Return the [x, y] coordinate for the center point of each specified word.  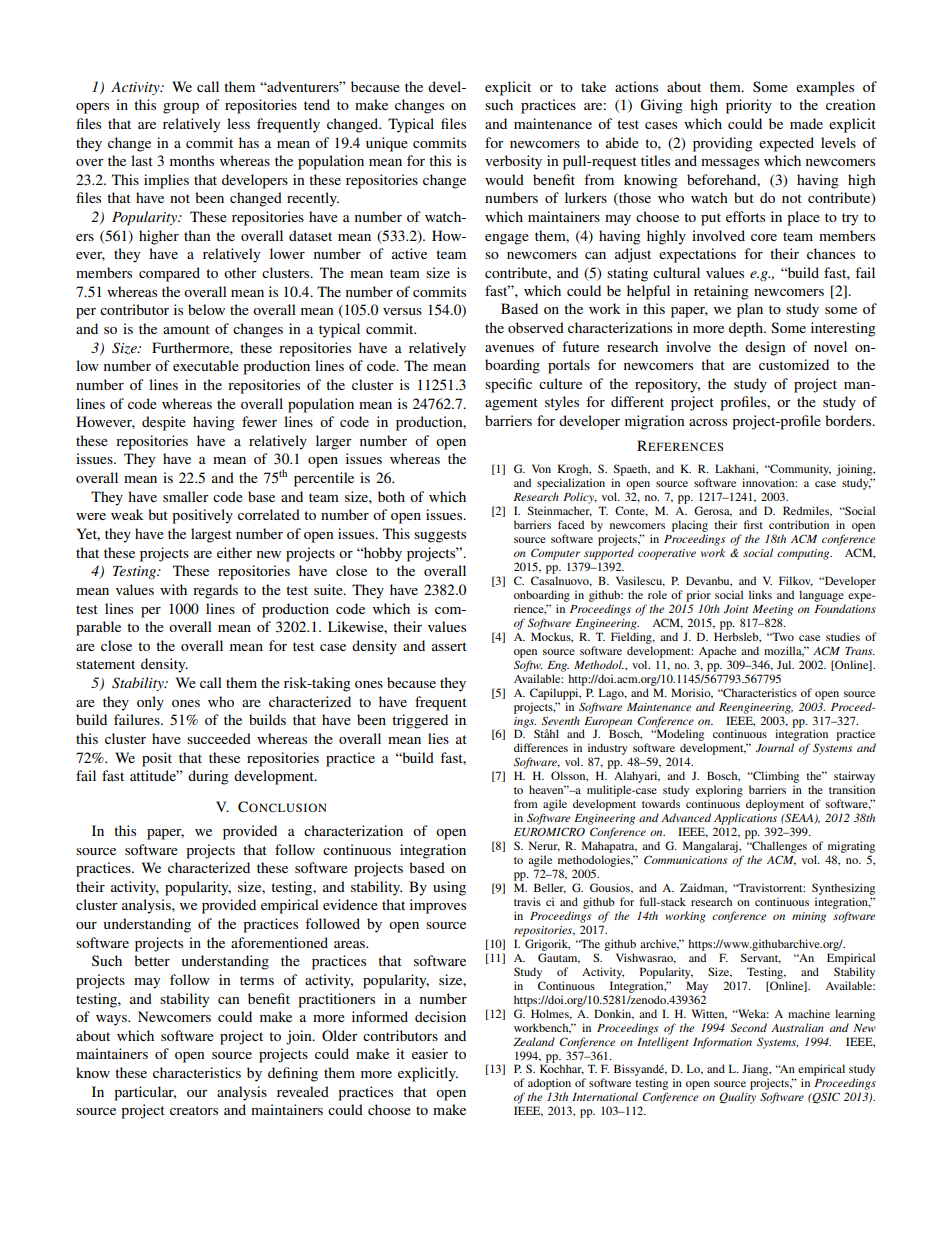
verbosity [513, 162]
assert [449, 646]
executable [206, 365]
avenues [509, 348]
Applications [745, 819]
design [765, 348]
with [173, 589]
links [760, 594]
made [806, 123]
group [181, 108]
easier [430, 1053]
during [208, 777]
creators [194, 1110]
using [449, 888]
